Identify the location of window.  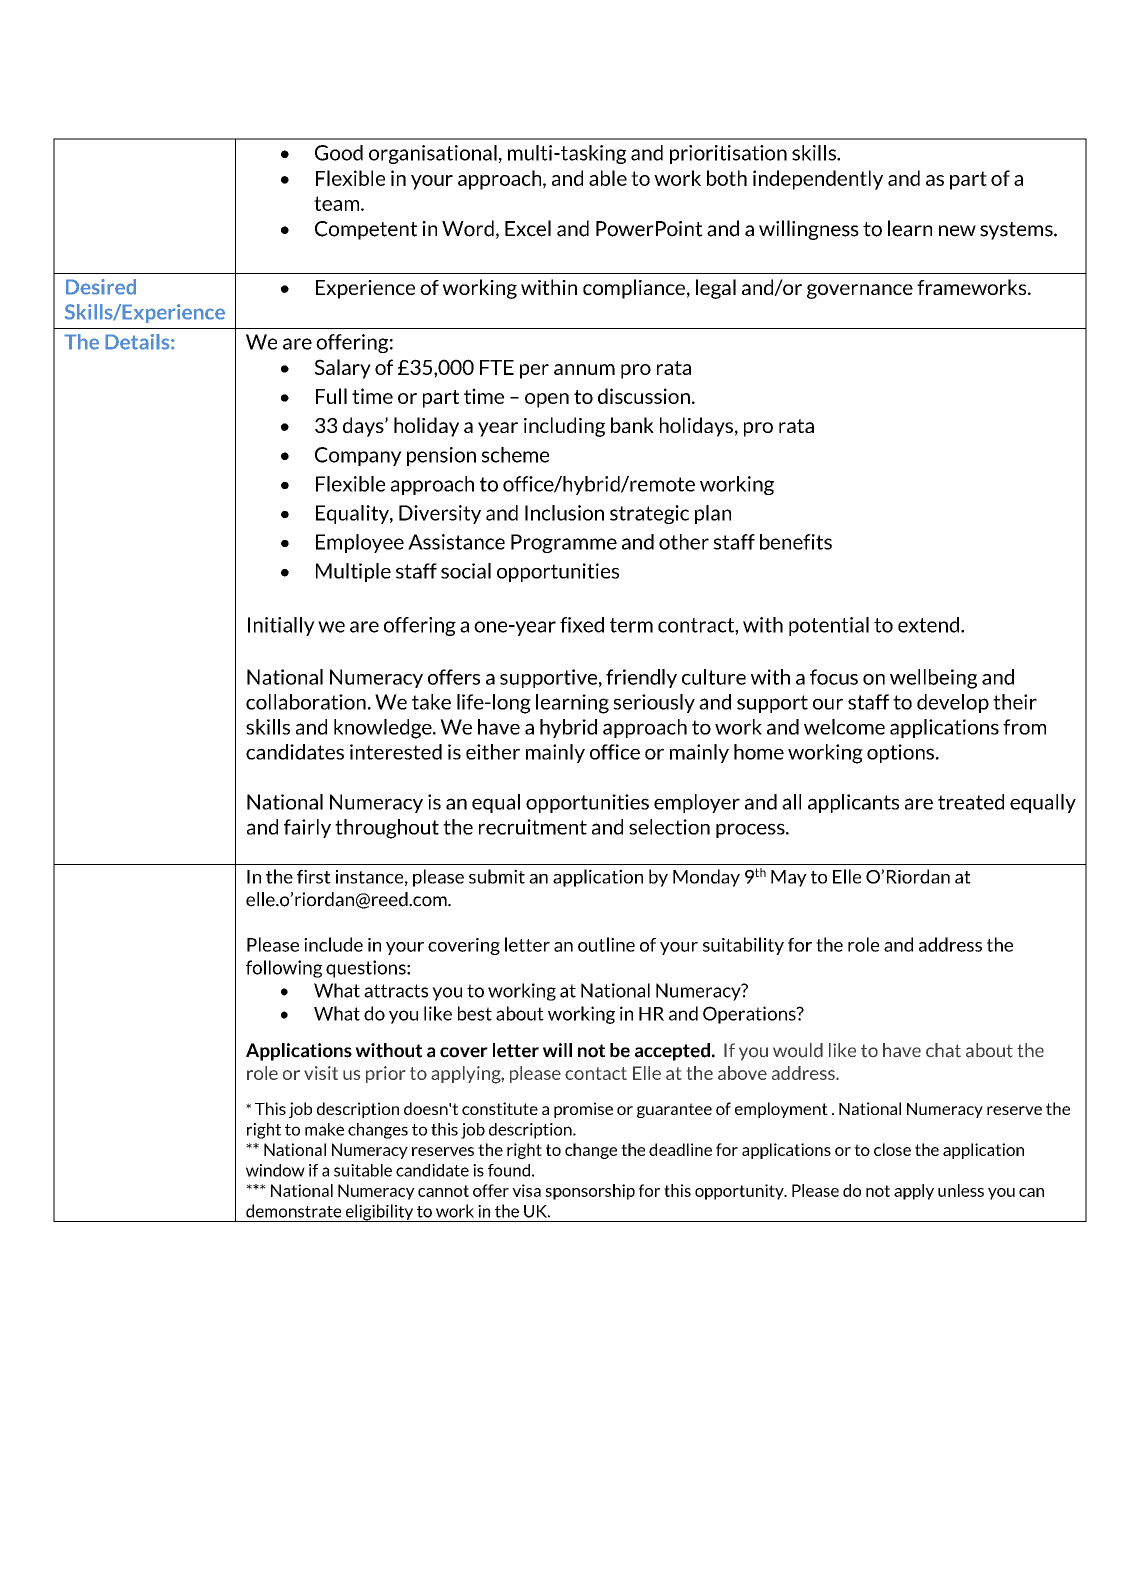
(275, 1170).
